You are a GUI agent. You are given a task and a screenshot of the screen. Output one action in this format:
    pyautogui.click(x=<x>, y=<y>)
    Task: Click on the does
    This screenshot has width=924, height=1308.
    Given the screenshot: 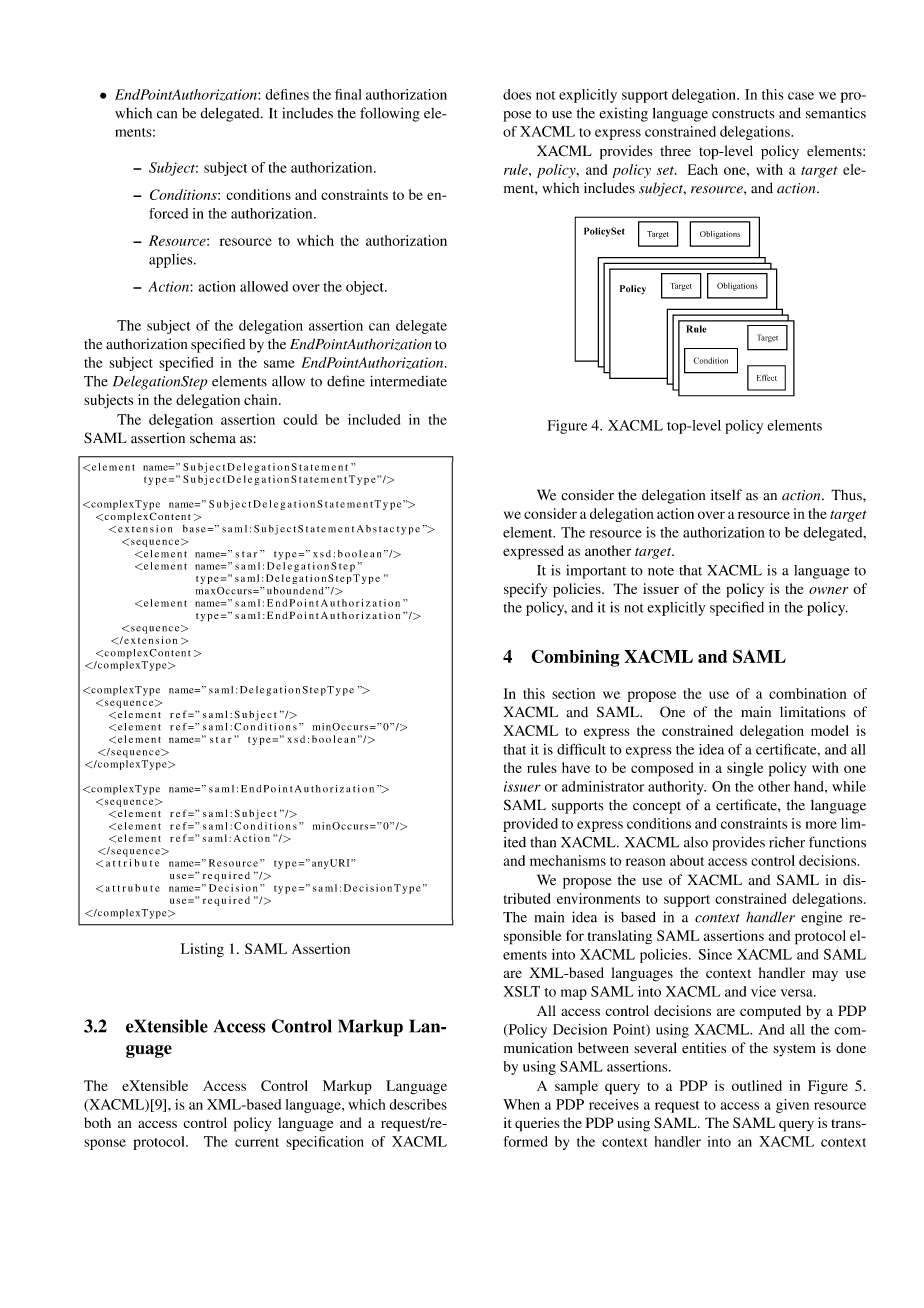 What is the action you would take?
    pyautogui.click(x=517, y=94)
